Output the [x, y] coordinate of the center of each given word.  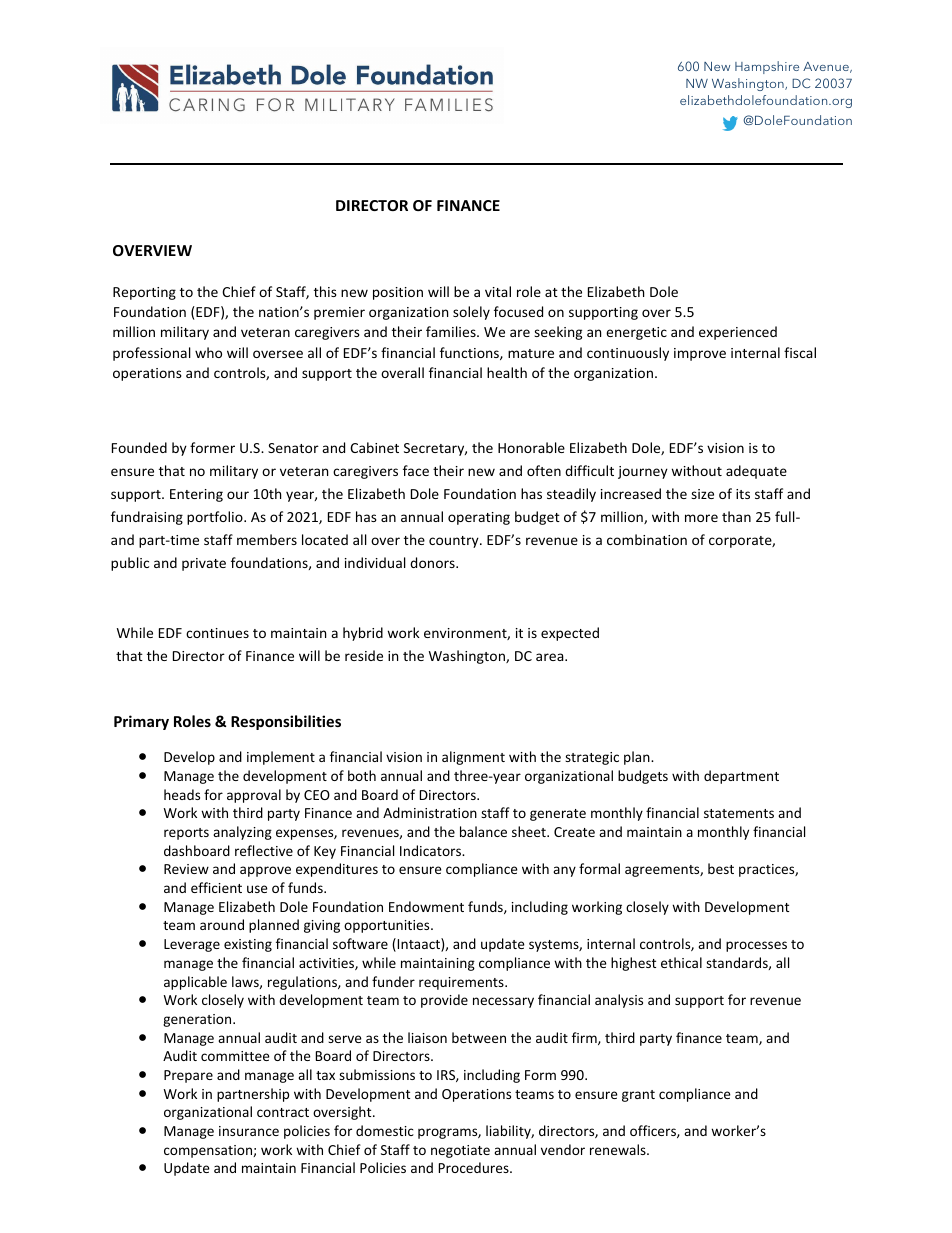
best [721, 868]
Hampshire [767, 67]
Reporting [144, 293]
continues [217, 633]
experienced [738, 333]
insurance [249, 1131]
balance [483, 831]
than [736, 516]
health [507, 372]
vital [498, 291]
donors [433, 562]
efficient [216, 887]
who [208, 352]
